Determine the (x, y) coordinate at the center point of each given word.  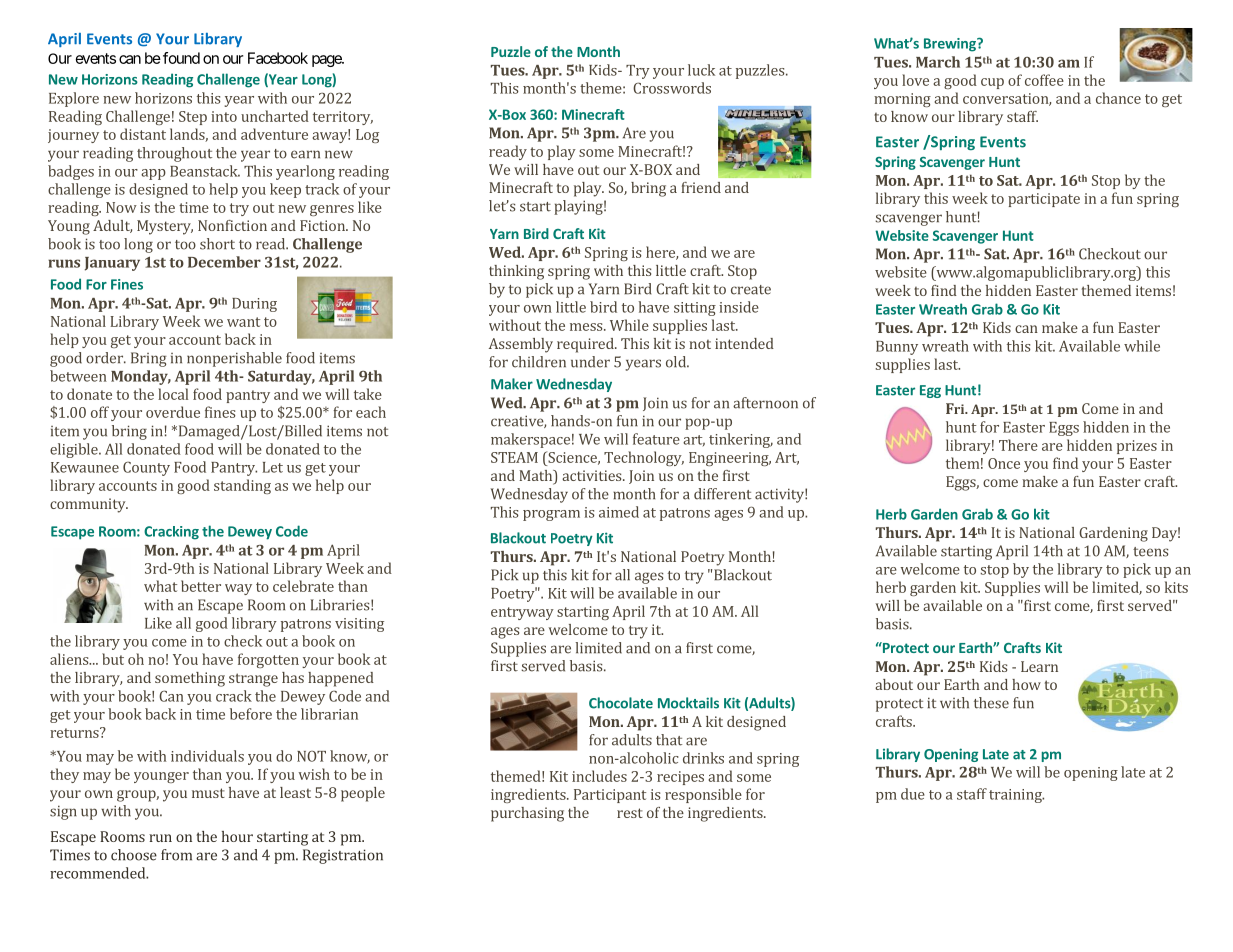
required (586, 345)
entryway (522, 613)
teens (1150, 552)
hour (237, 836)
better (201, 586)
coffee (1044, 80)
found (181, 58)
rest (630, 813)
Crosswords (672, 88)
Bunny (897, 348)
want (243, 322)
